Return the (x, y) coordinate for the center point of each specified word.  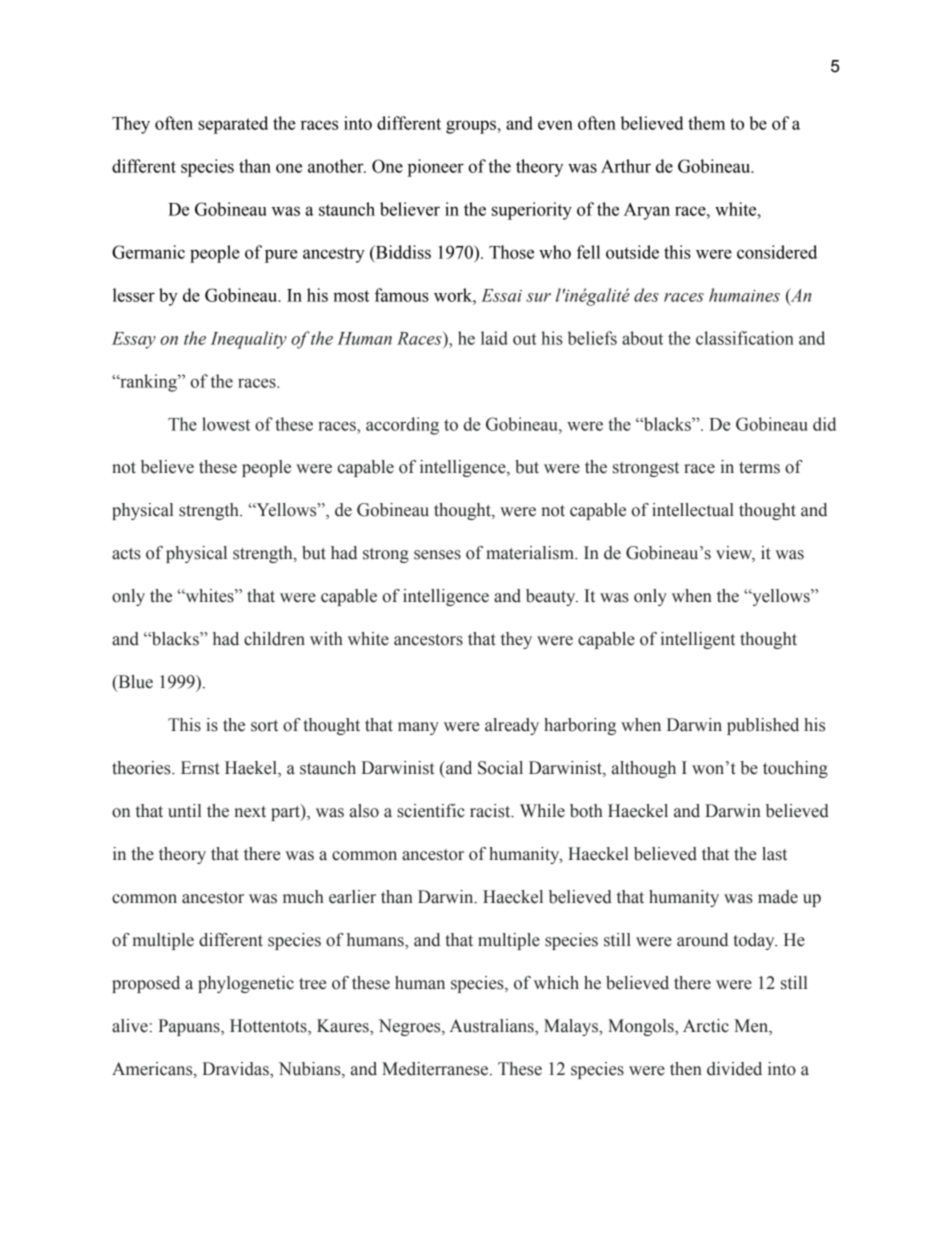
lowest (226, 424)
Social (500, 768)
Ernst (200, 768)
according (402, 426)
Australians (493, 1026)
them (706, 123)
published (763, 726)
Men (752, 1026)
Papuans (190, 1027)
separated (233, 125)
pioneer (436, 168)
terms (759, 468)
